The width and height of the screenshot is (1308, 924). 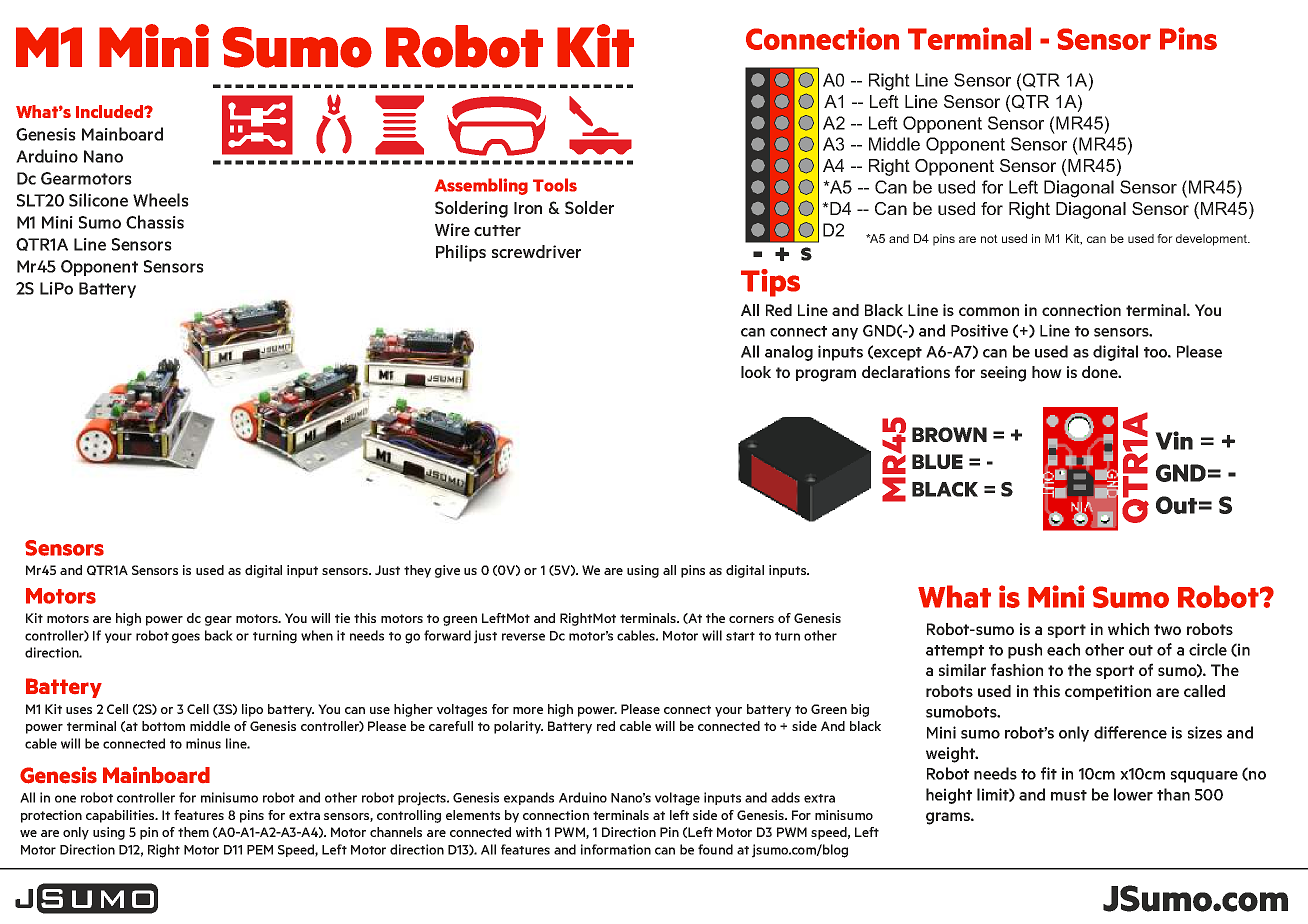 What do you see at coordinates (1063, 649) in the screenshot?
I see `each` at bounding box center [1063, 649].
